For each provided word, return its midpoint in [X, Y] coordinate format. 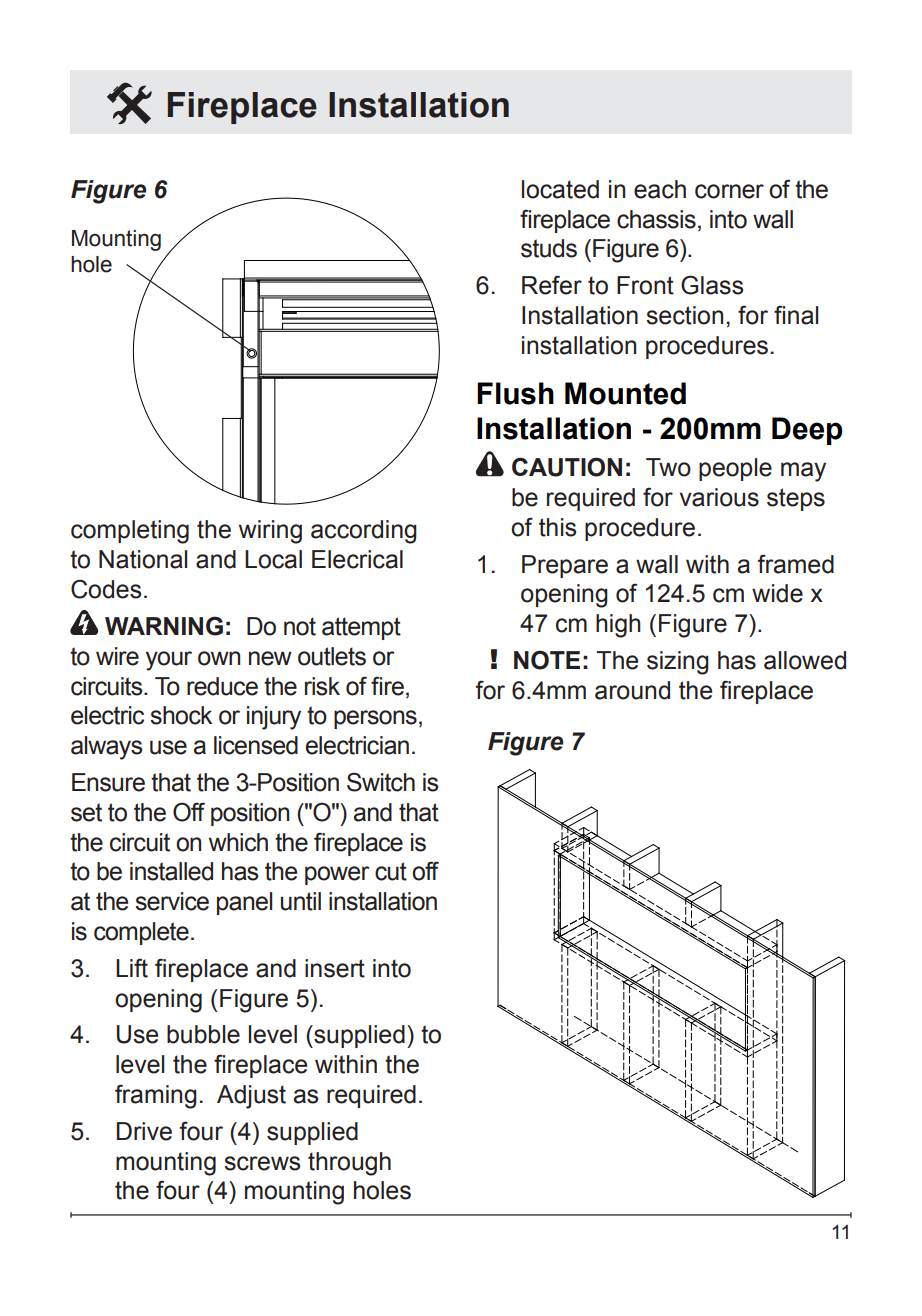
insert [335, 968]
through [349, 1164]
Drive [144, 1131]
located [560, 189]
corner [729, 191]
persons [375, 719]
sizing [678, 663]
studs [549, 248]
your [169, 661]
